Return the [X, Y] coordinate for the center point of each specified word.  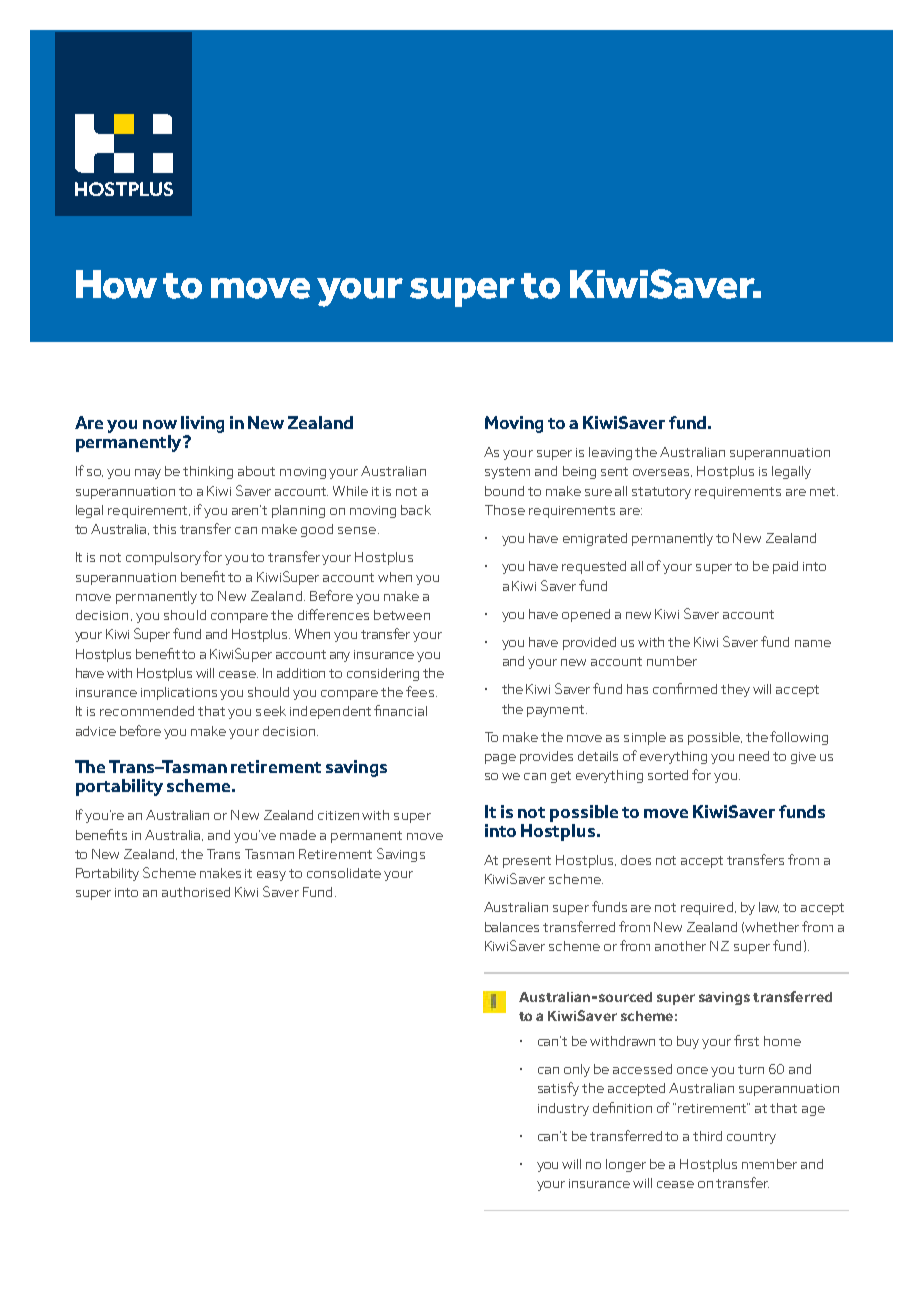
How [116, 284]
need [754, 756]
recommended [147, 711]
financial [400, 710]
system [507, 473]
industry [563, 1109]
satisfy [558, 1089]
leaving [610, 453]
